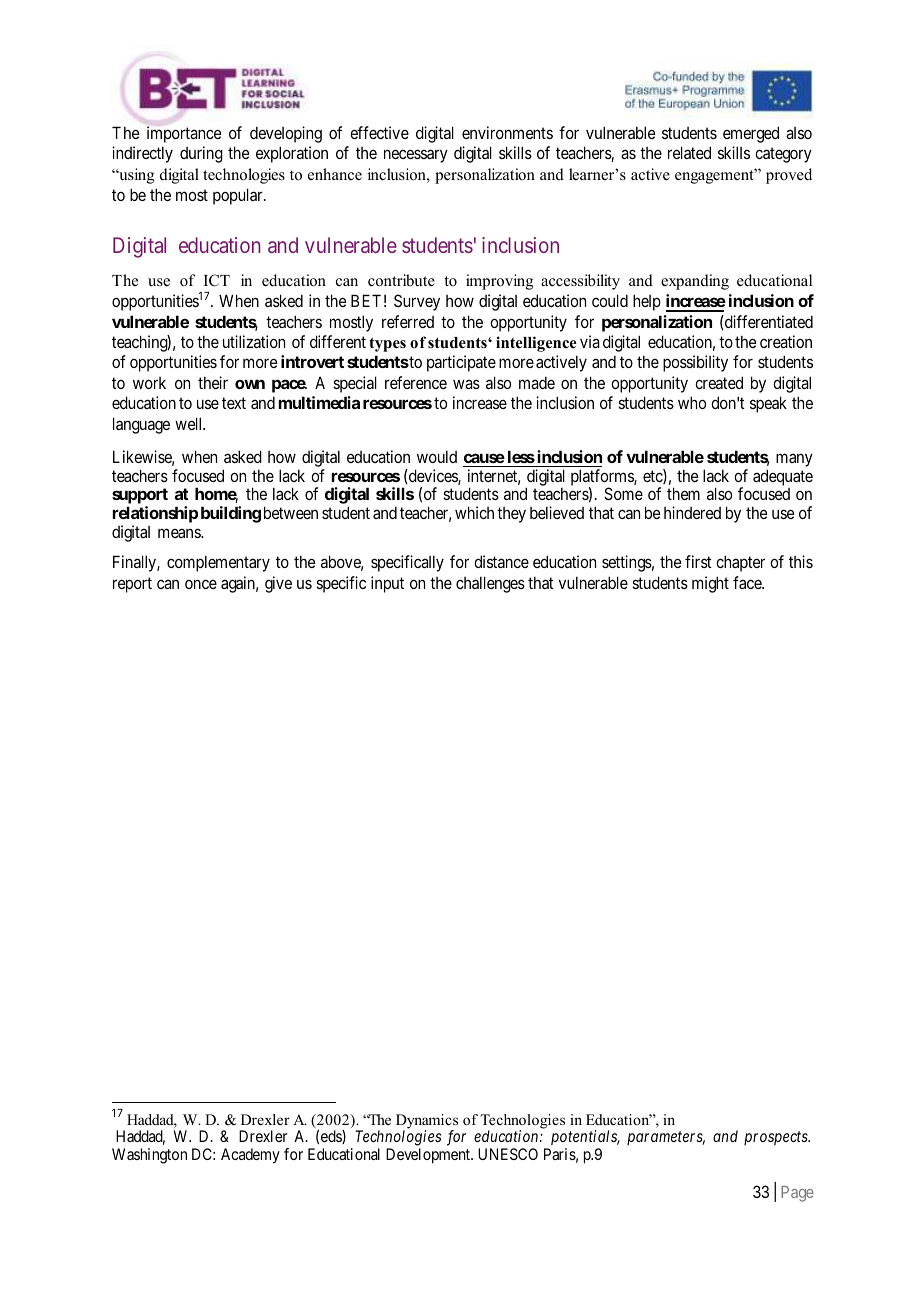  I want to click on necessary, so click(416, 156).
